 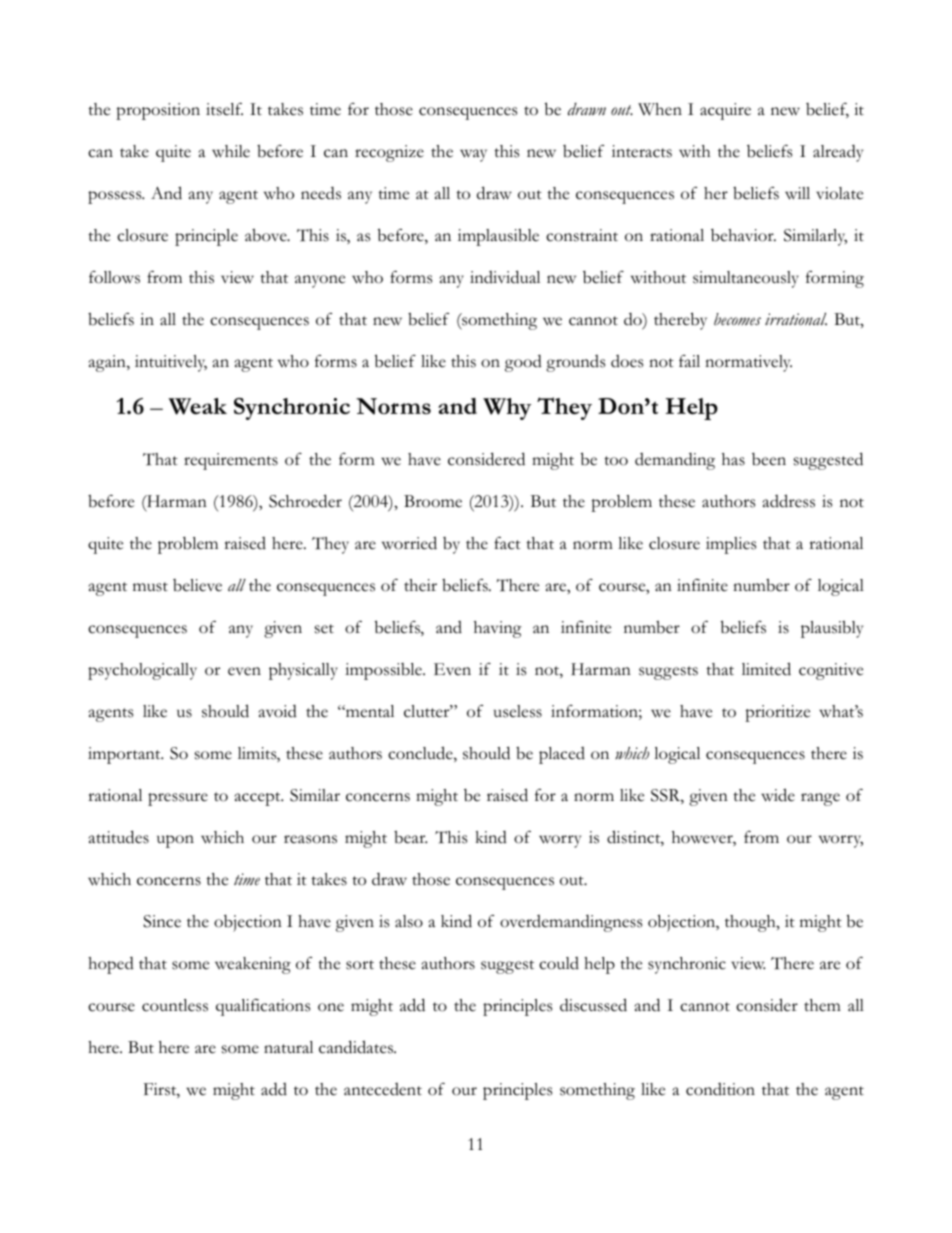 What do you see at coordinates (197, 585) in the document?
I see `believe` at bounding box center [197, 585].
